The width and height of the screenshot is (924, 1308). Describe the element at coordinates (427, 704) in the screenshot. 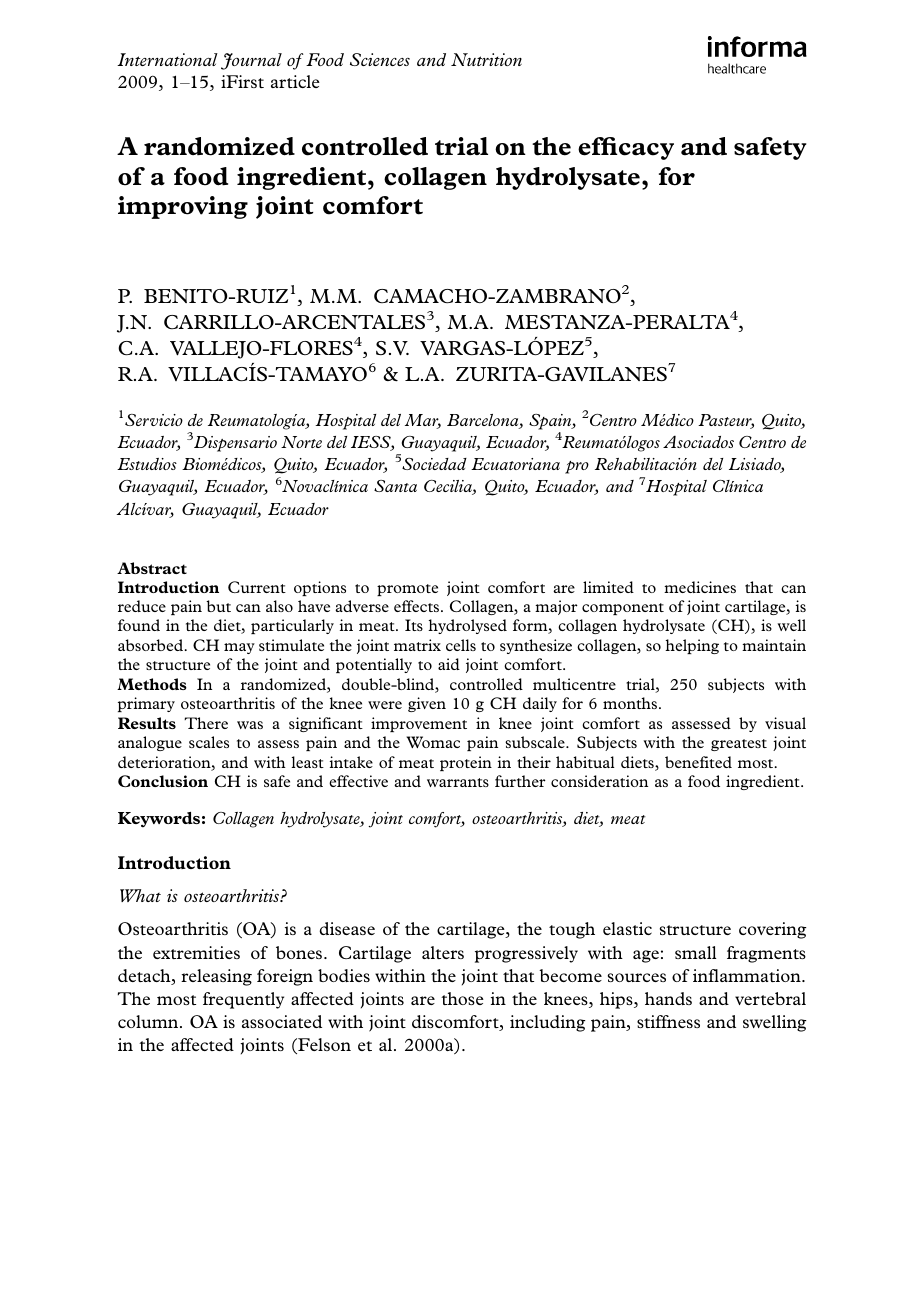

I see `given` at that location.
